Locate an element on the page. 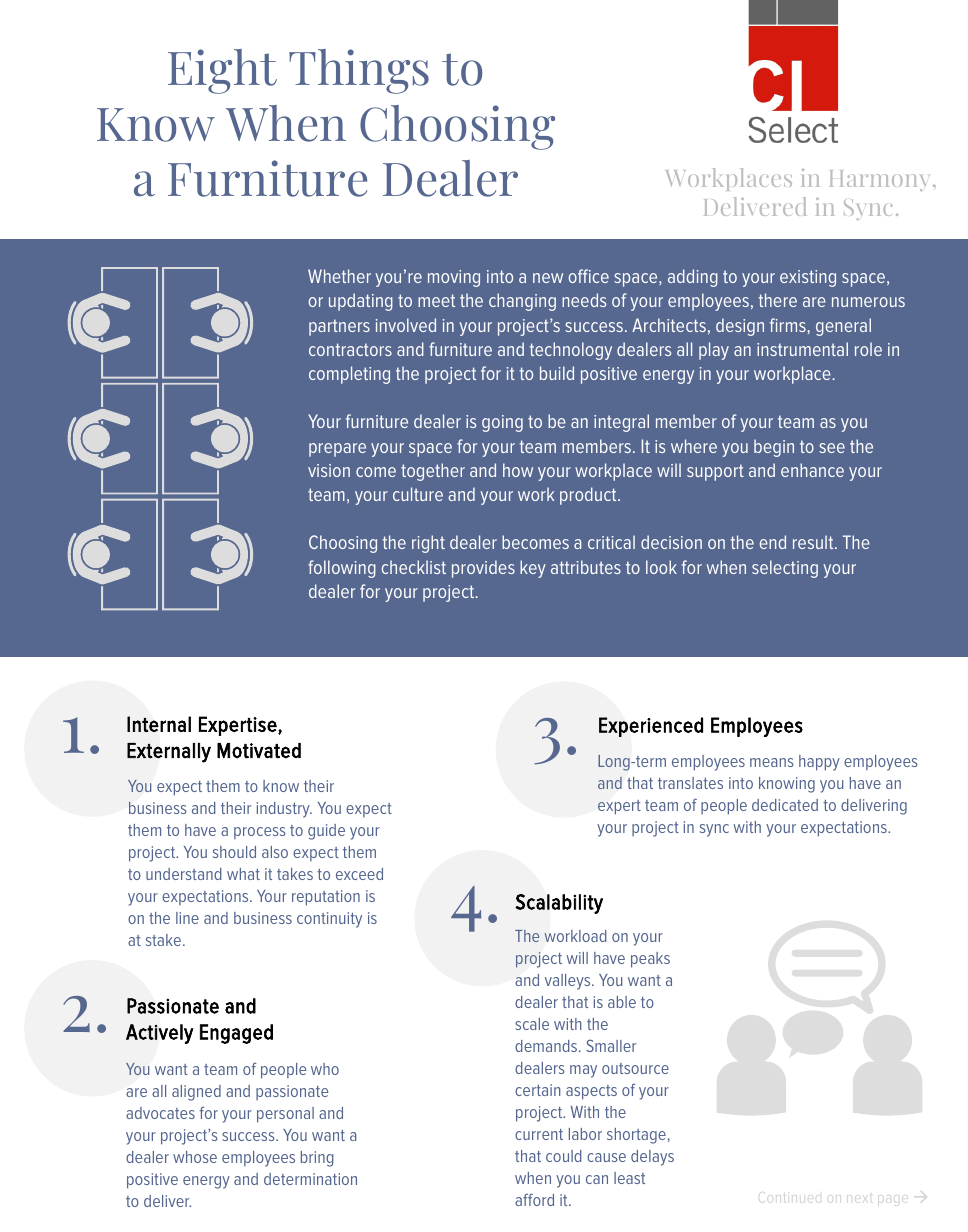 This document has width=968, height=1232. Things is located at coordinates (359, 71).
